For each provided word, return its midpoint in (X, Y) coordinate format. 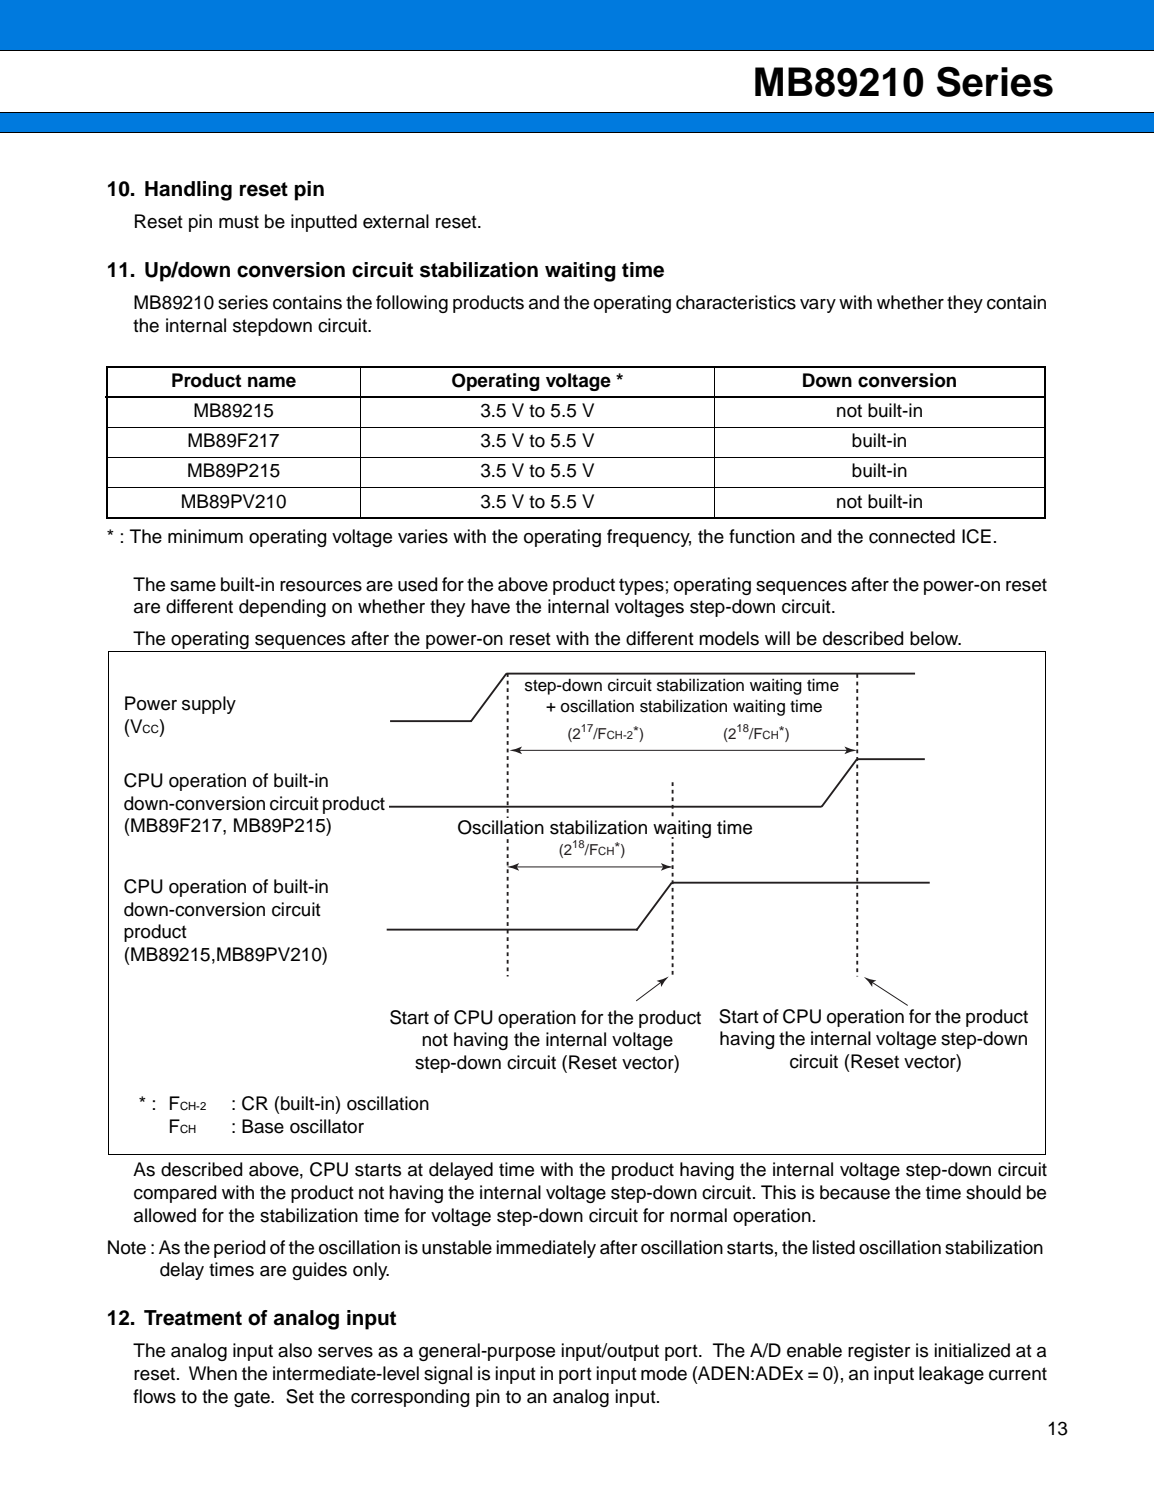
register (879, 1352)
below (935, 638)
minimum (205, 536)
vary (818, 306)
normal (698, 1215)
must (239, 222)
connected (912, 536)
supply (209, 705)
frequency (649, 538)
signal (448, 1375)
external (396, 221)
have (490, 606)
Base (263, 1126)
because (855, 1192)
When (213, 1373)
